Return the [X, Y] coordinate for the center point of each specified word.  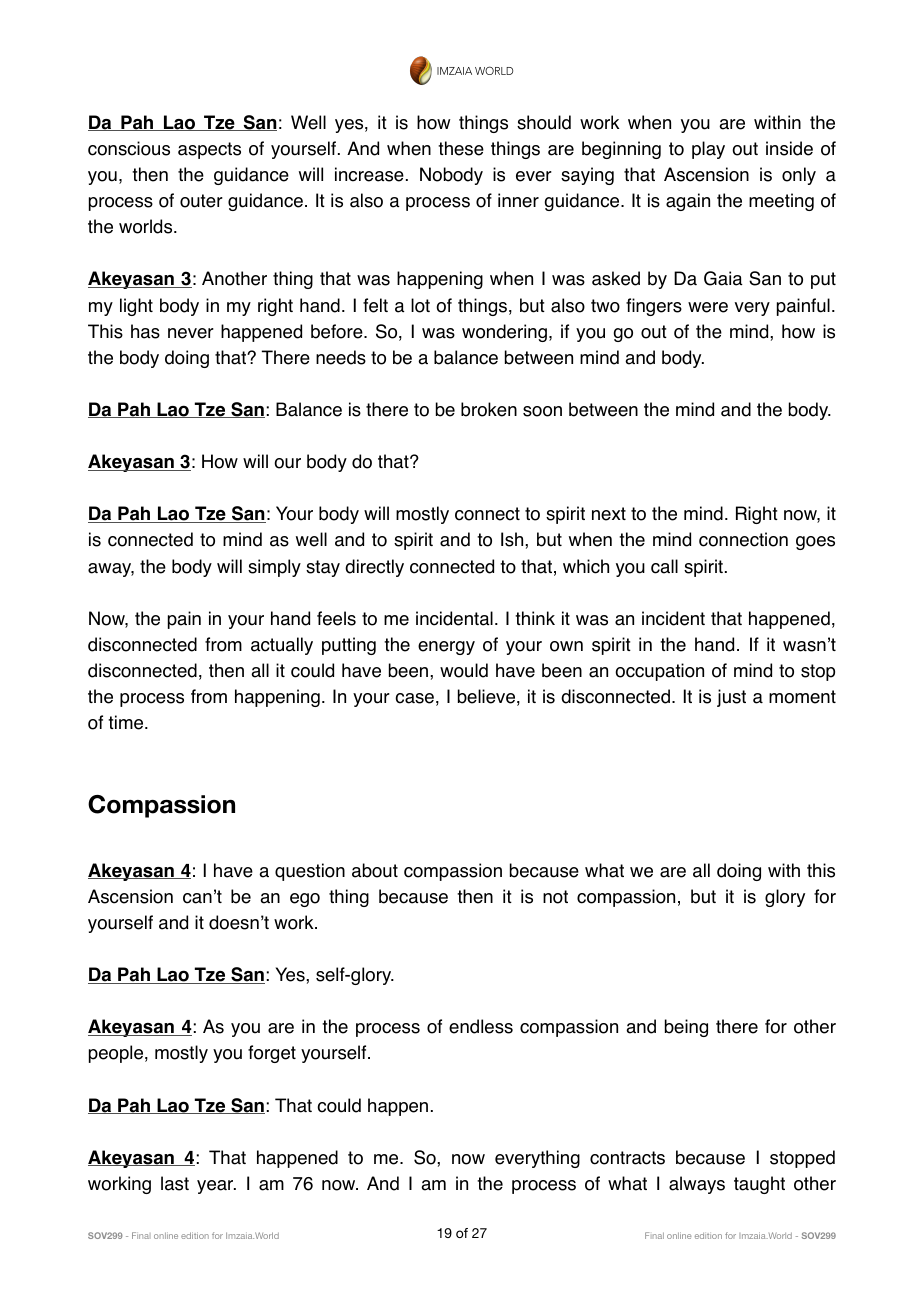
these [461, 148]
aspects [209, 150]
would [464, 670]
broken [489, 409]
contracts [627, 1158]
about [375, 870]
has [145, 331]
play [708, 150]
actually [282, 646]
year [216, 1187]
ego [305, 900]
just [731, 698]
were [708, 307]
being [686, 1028]
